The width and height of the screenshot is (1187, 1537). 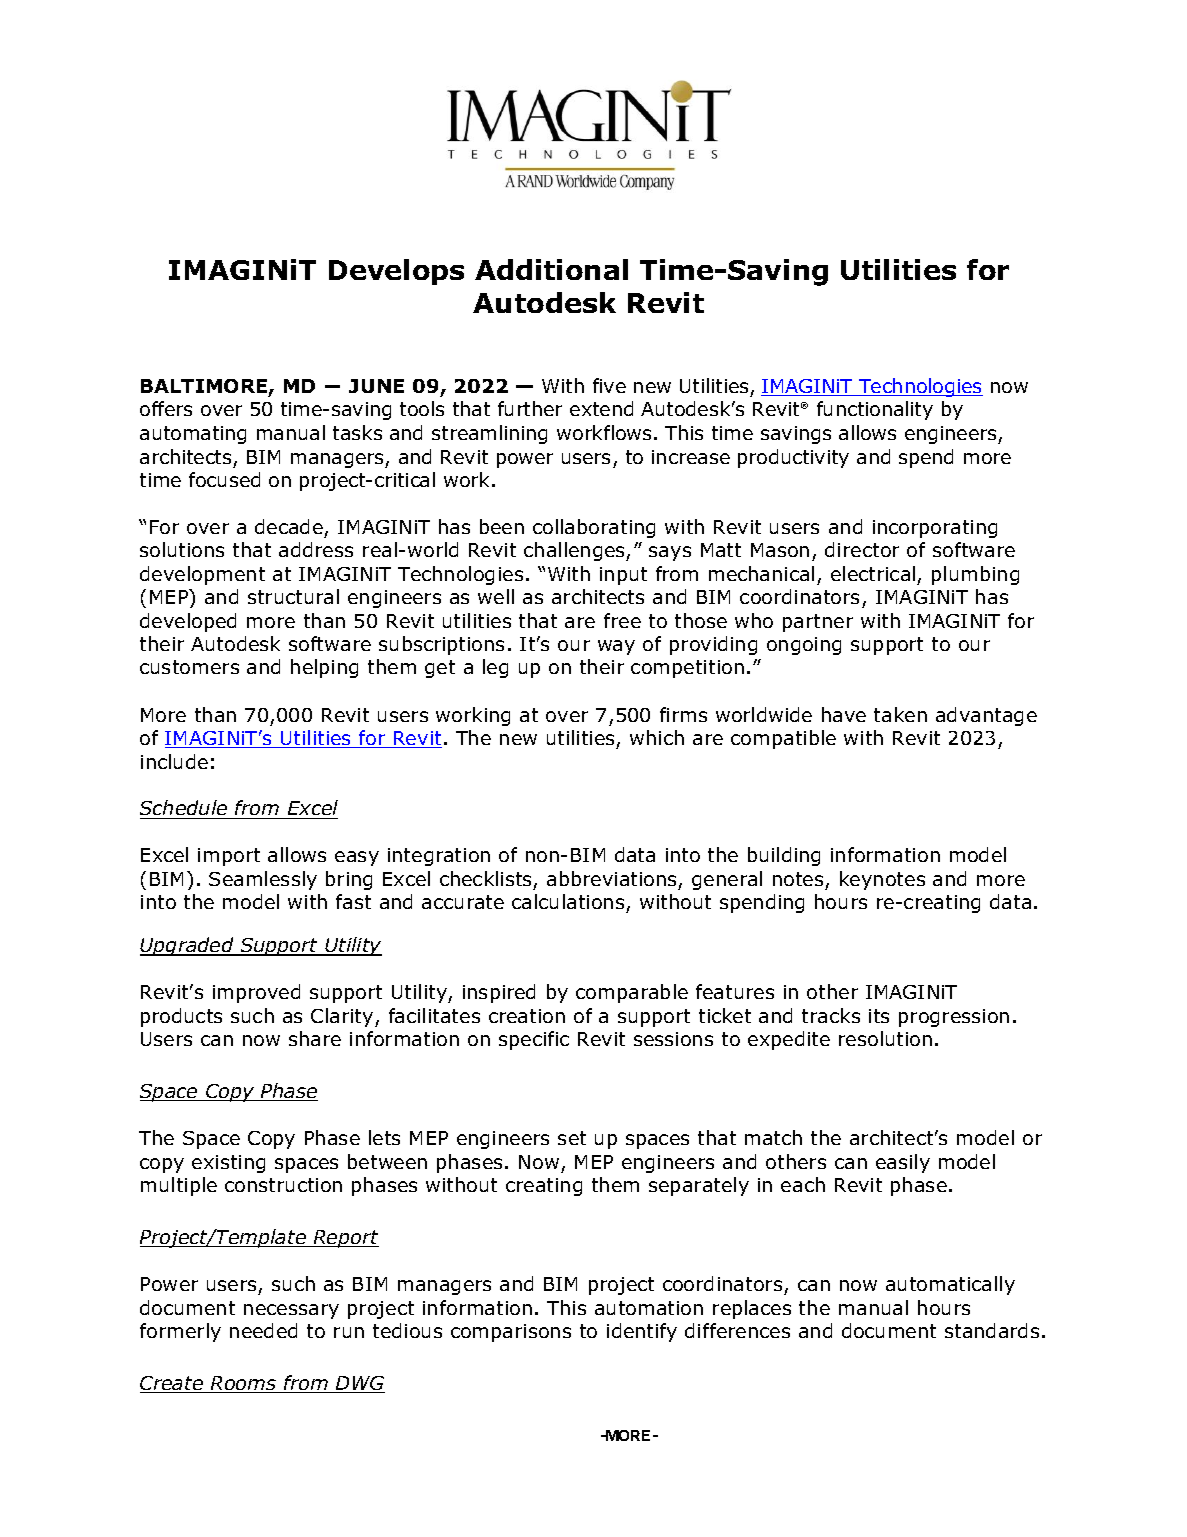 I want to click on standards, so click(x=992, y=1330).
